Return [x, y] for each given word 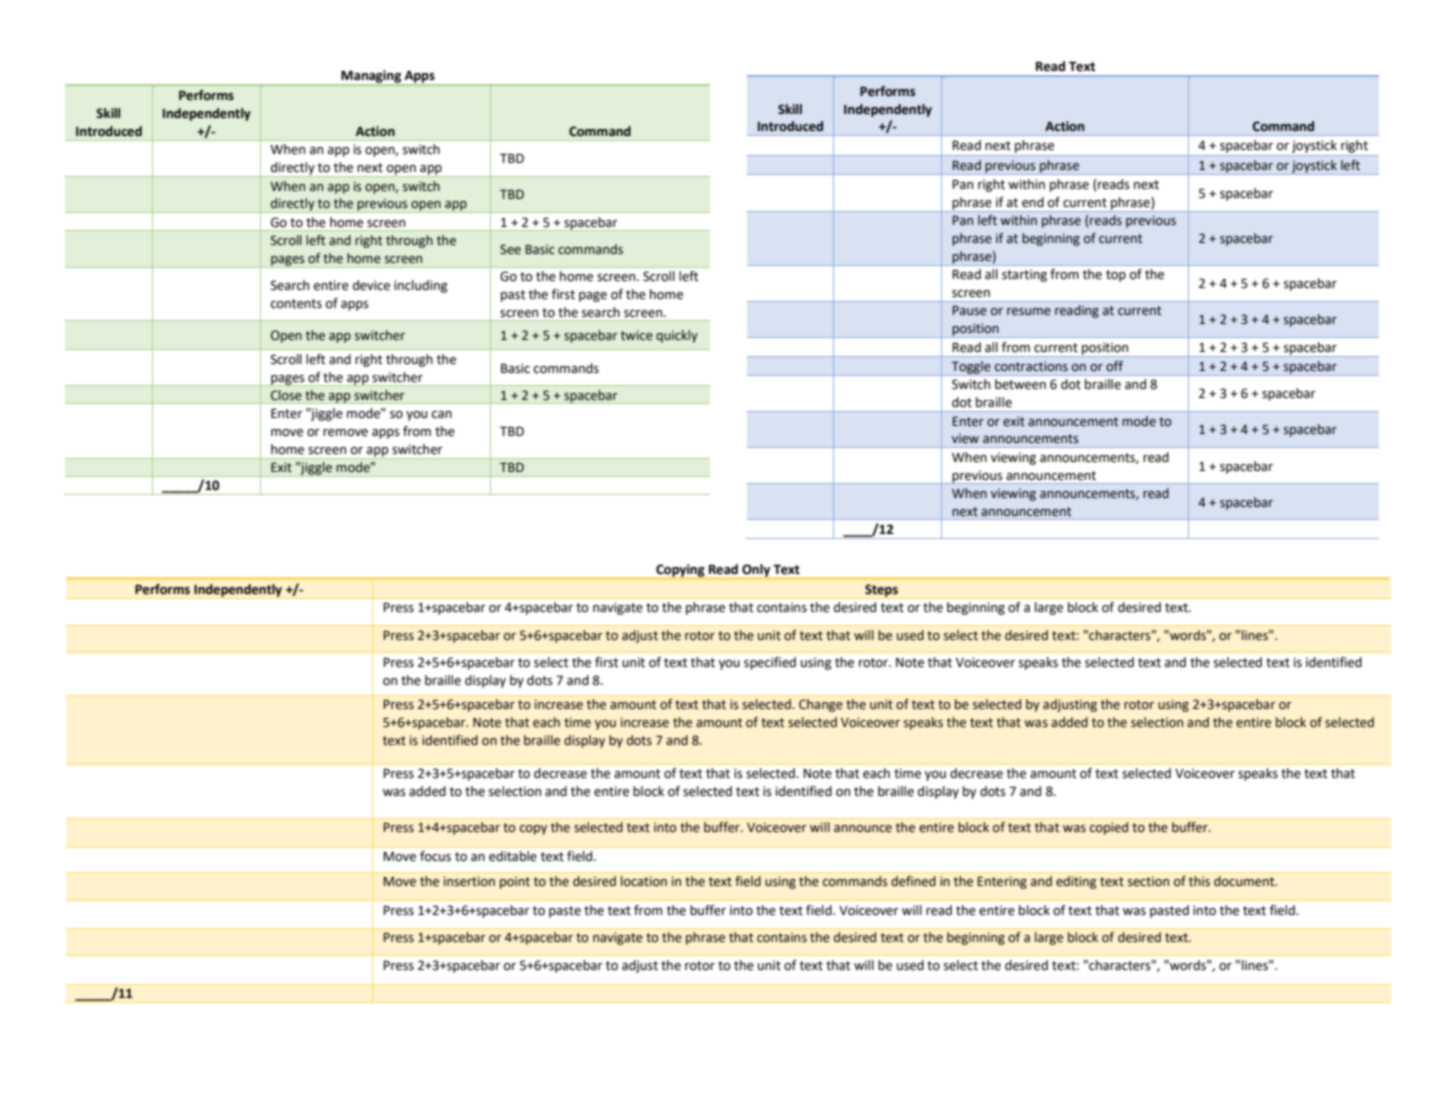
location [644, 881]
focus [435, 856]
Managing [371, 77]
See [510, 249]
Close [286, 395]
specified [770, 663]
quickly [677, 336]
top [1116, 276]
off [1114, 366]
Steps [881, 591]
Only [756, 571]
